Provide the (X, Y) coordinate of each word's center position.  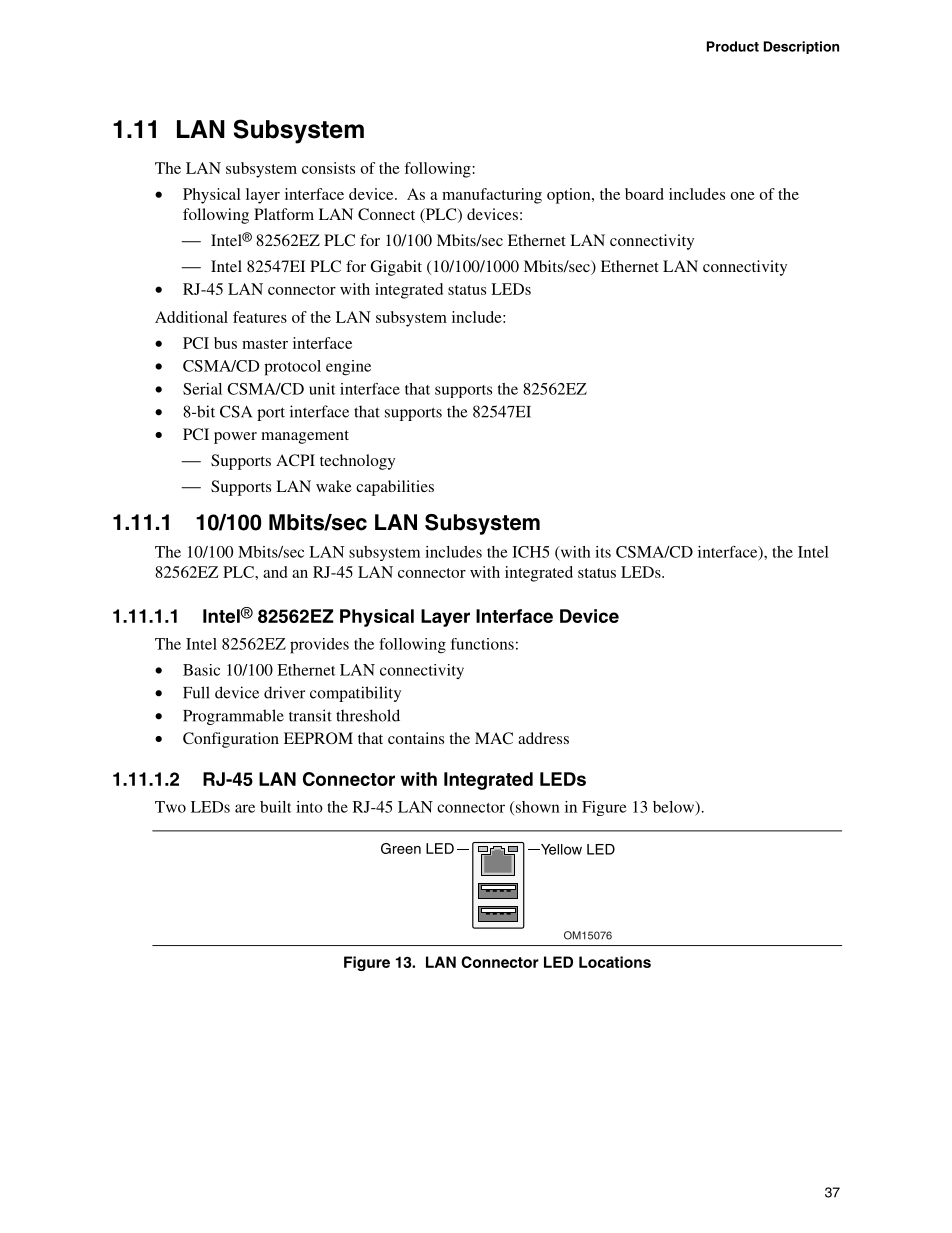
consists (328, 168)
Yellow (560, 849)
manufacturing (492, 196)
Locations (615, 962)
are (245, 808)
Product (733, 46)
